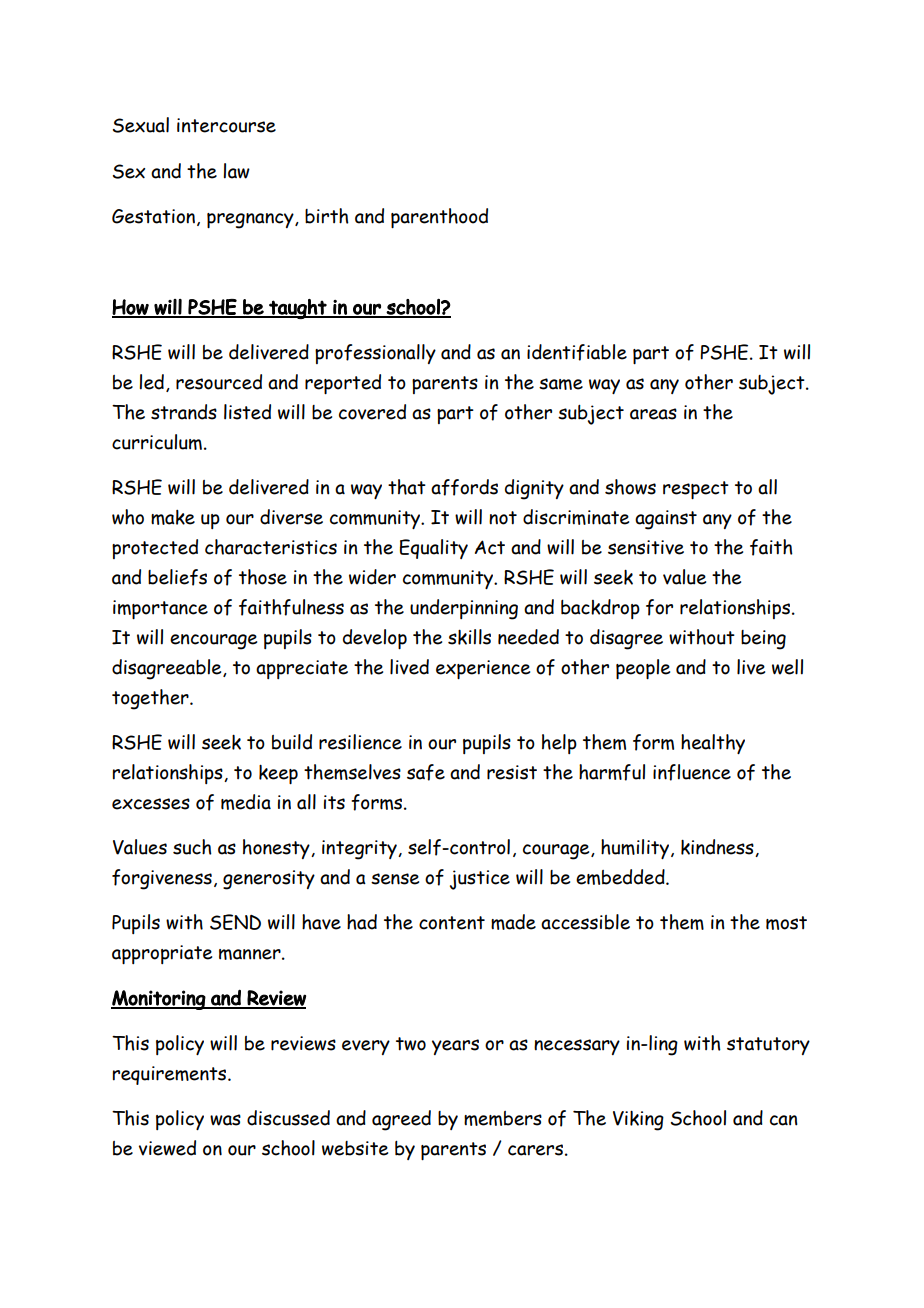 This page has height=1308, width=924. I want to click on identifiable, so click(577, 352).
